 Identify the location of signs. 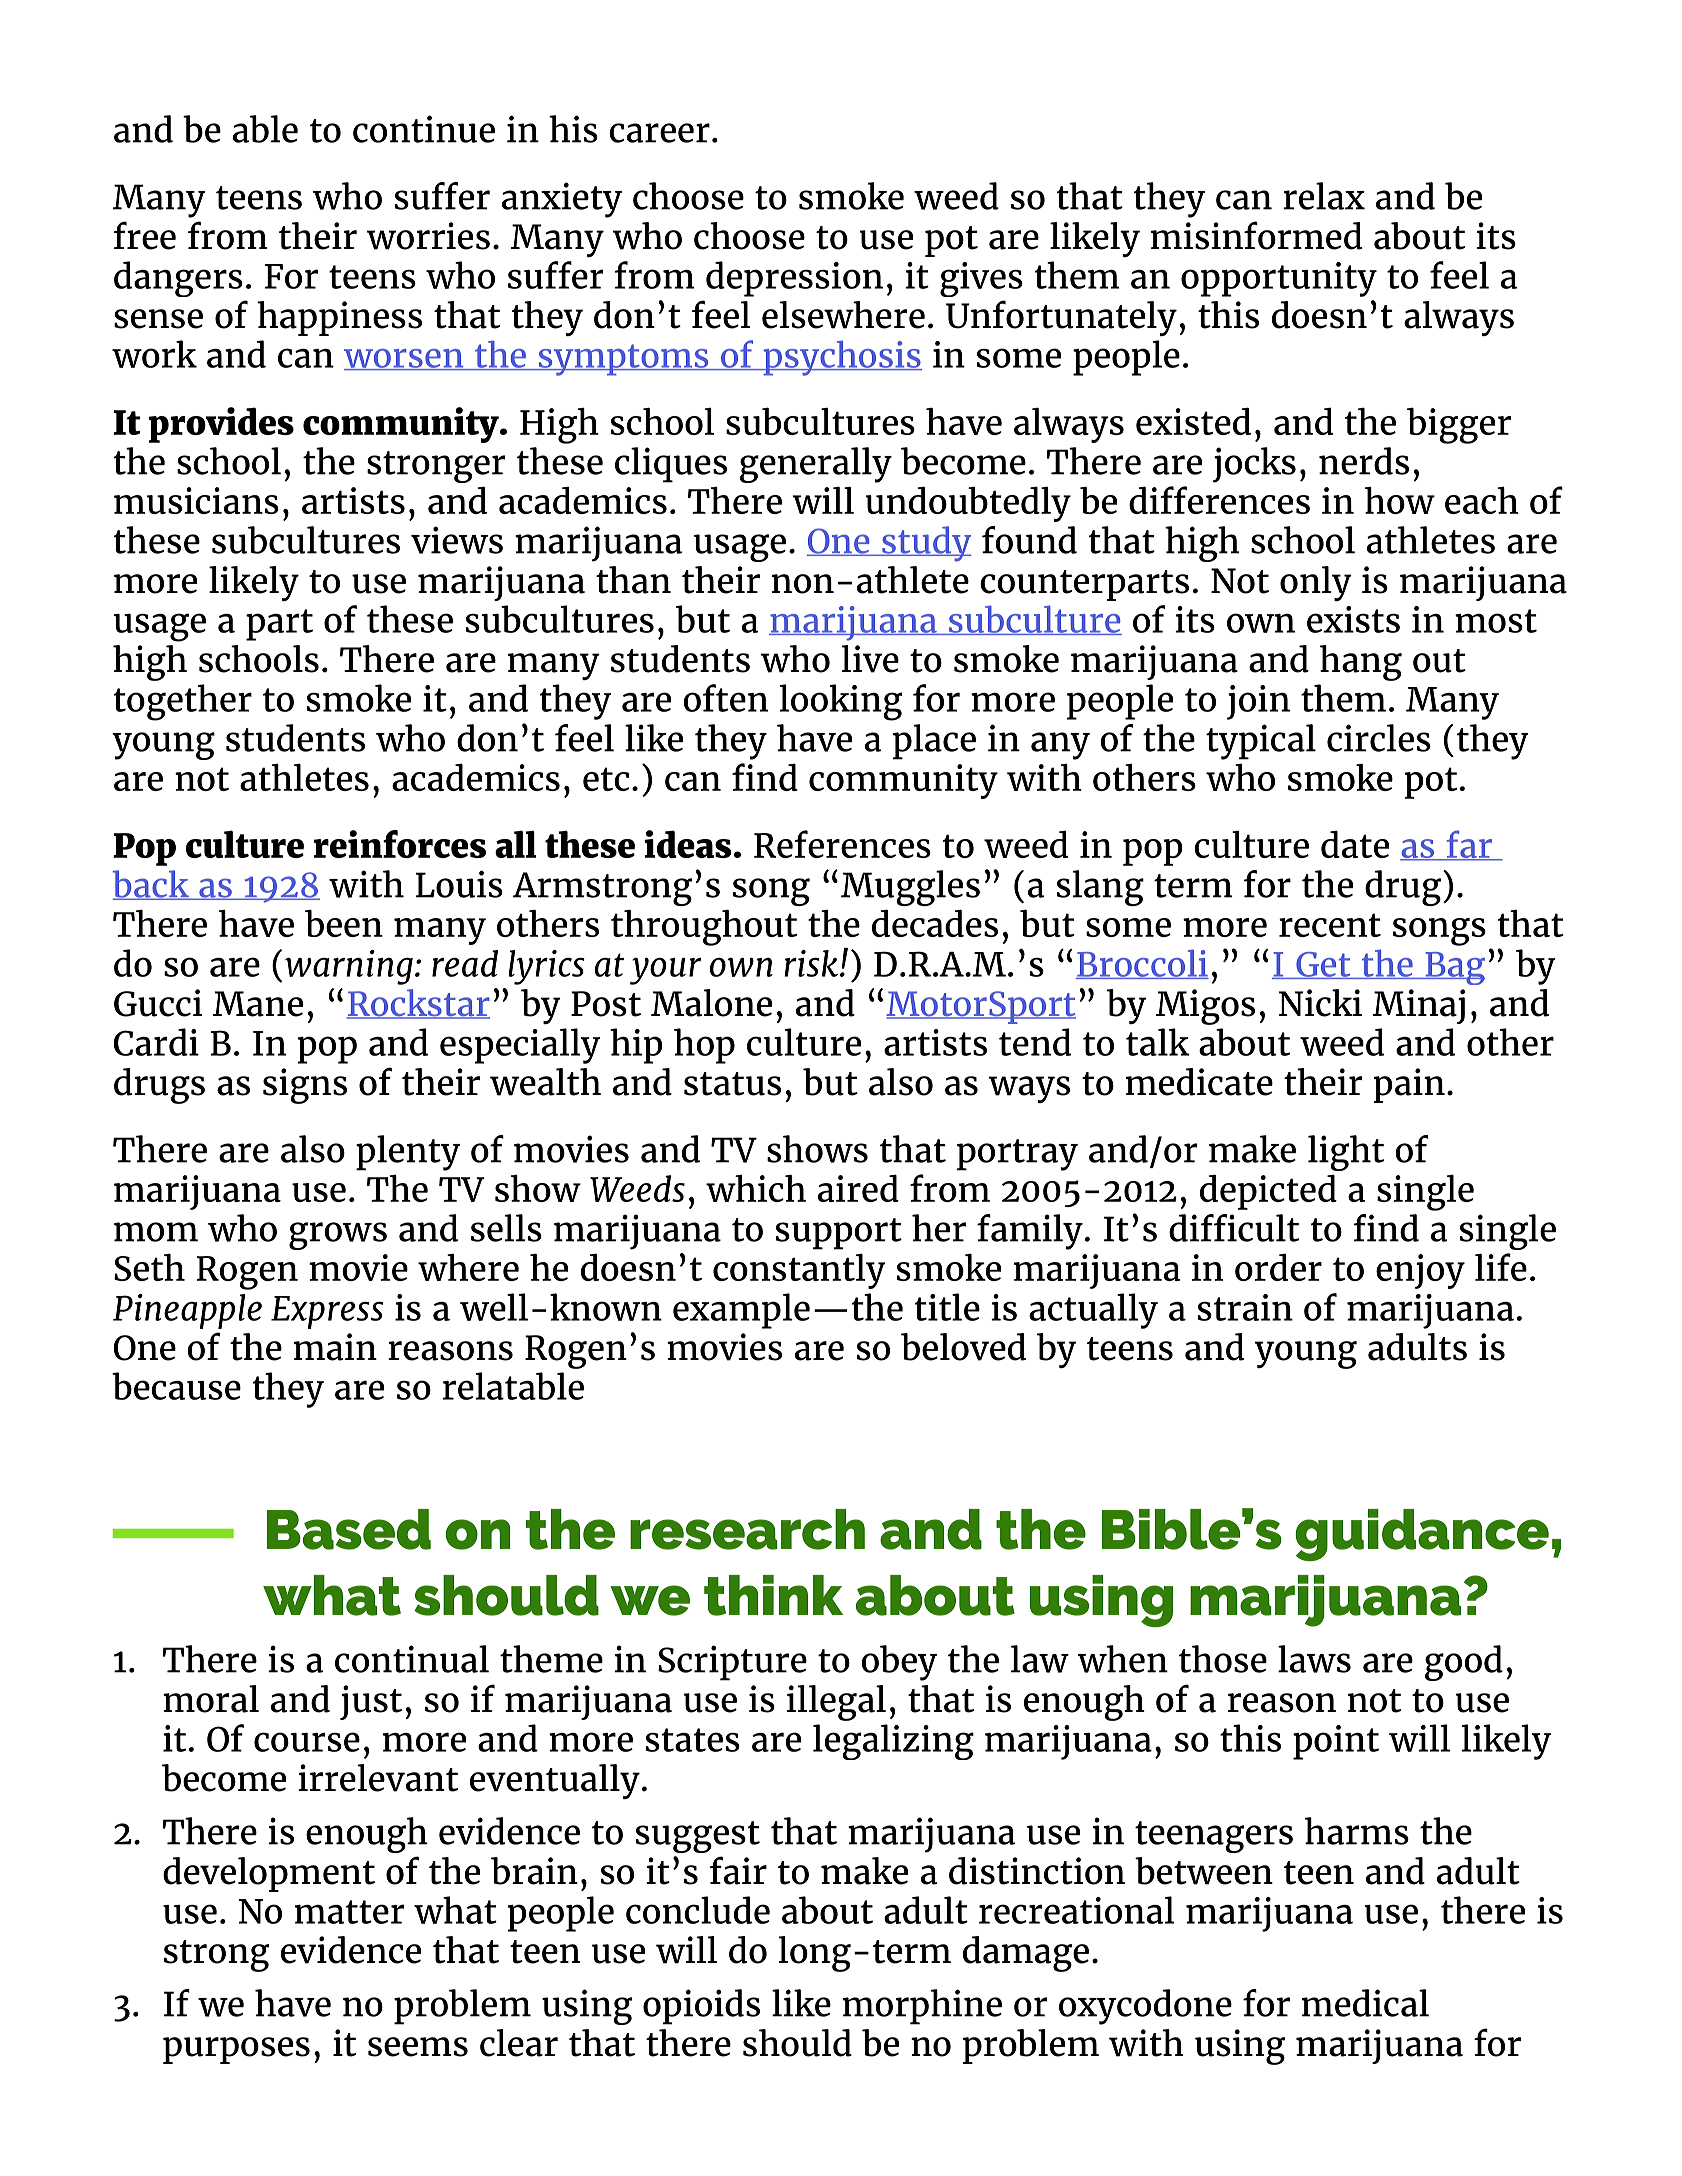
(305, 1086).
